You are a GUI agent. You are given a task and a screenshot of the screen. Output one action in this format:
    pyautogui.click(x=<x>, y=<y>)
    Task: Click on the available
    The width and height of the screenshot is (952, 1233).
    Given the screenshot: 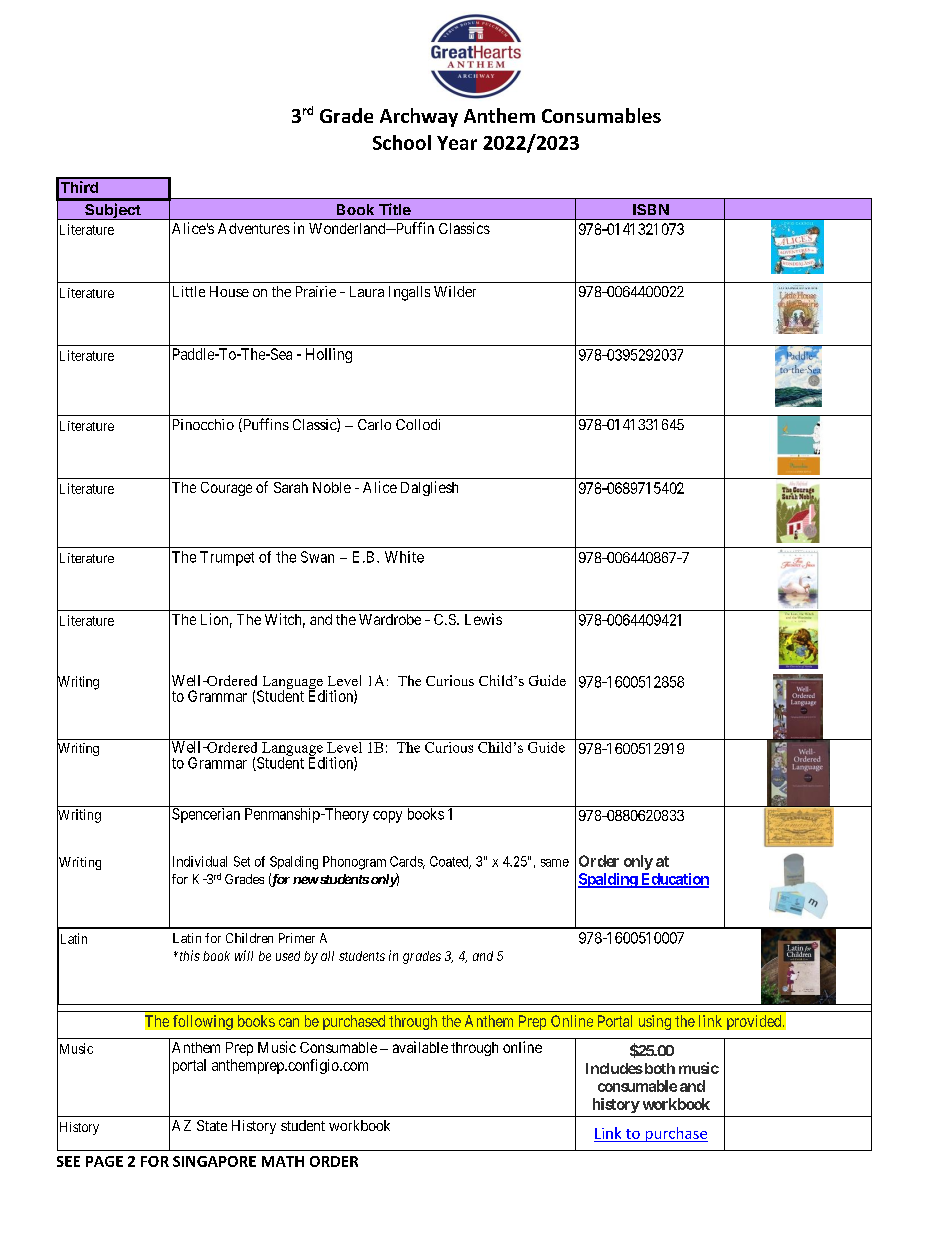 What is the action you would take?
    pyautogui.click(x=420, y=1047)
